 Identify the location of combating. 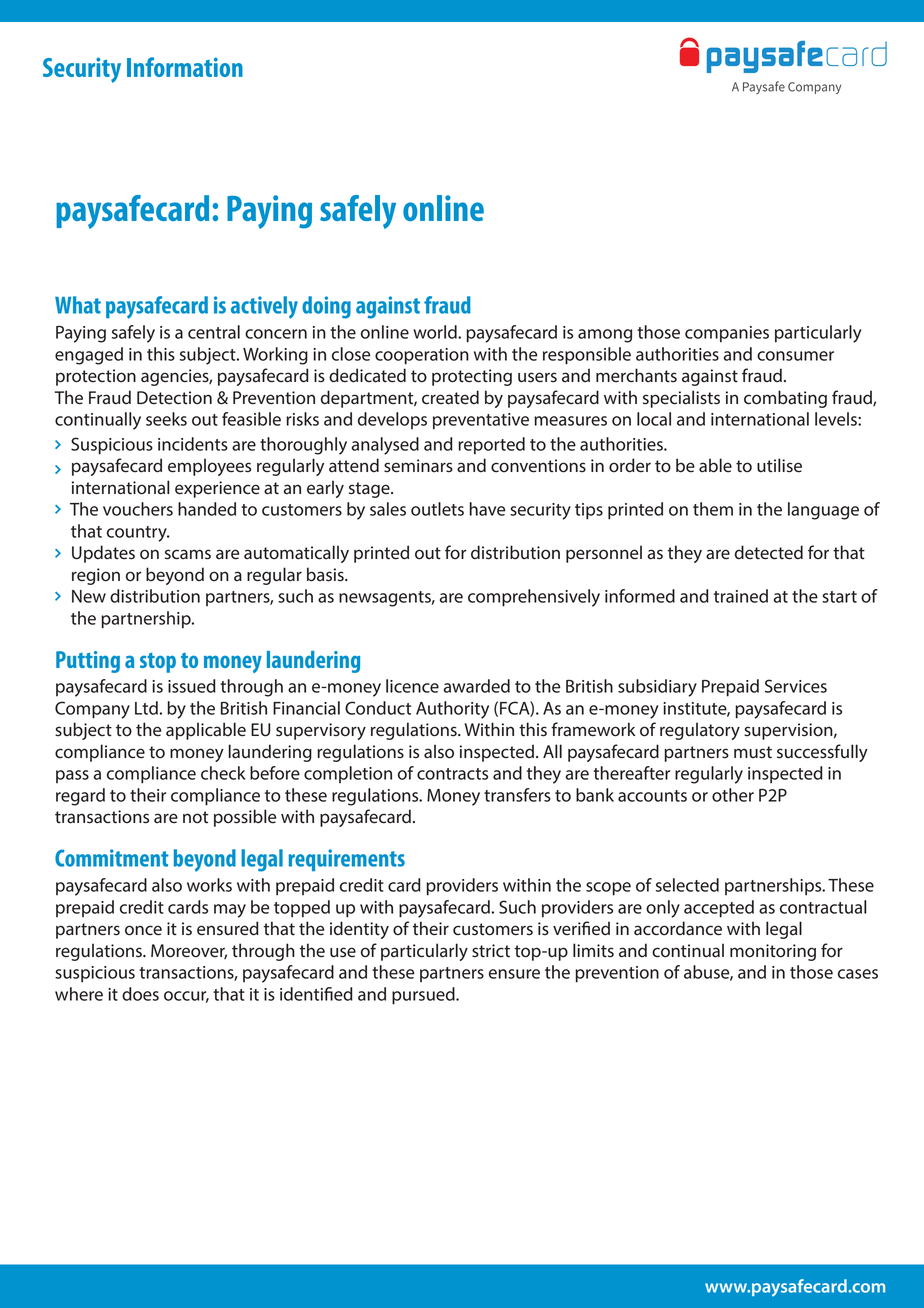
(785, 399).
